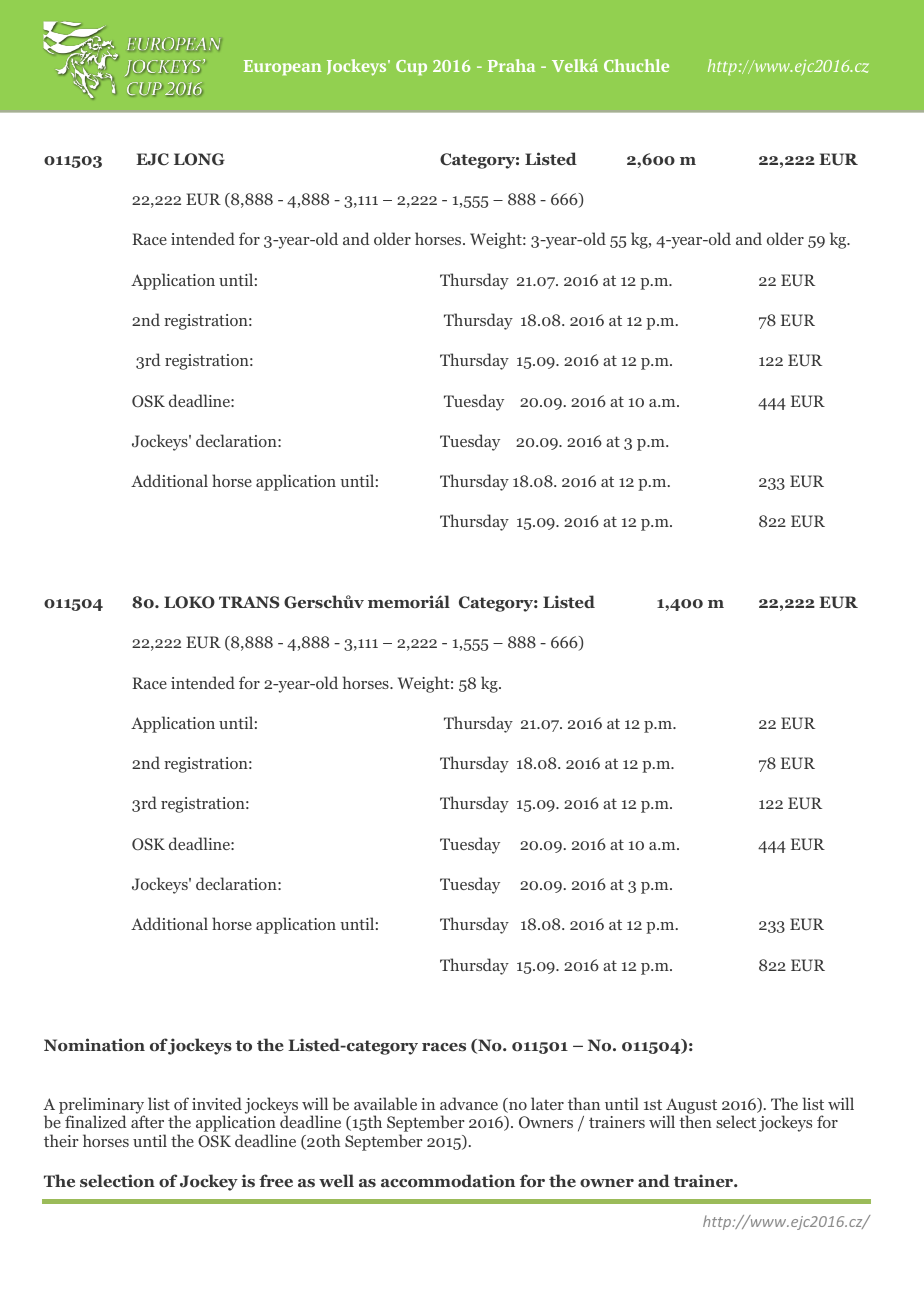  Describe the element at coordinates (283, 67) in the image. I see `European` at that location.
